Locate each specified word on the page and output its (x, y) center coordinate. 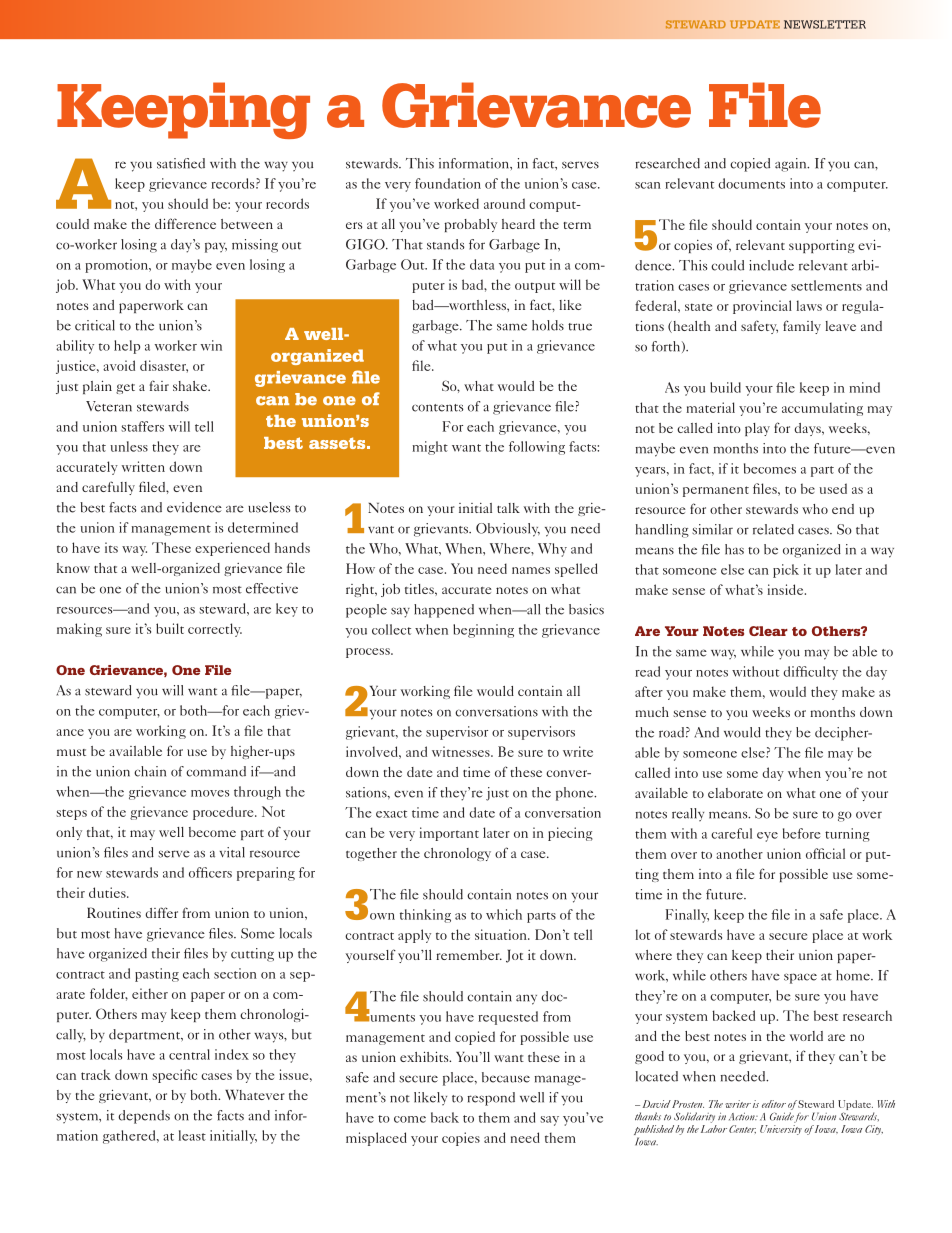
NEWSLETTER (825, 24)
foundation (448, 183)
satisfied (181, 163)
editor (774, 1104)
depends (144, 1117)
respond (491, 1099)
